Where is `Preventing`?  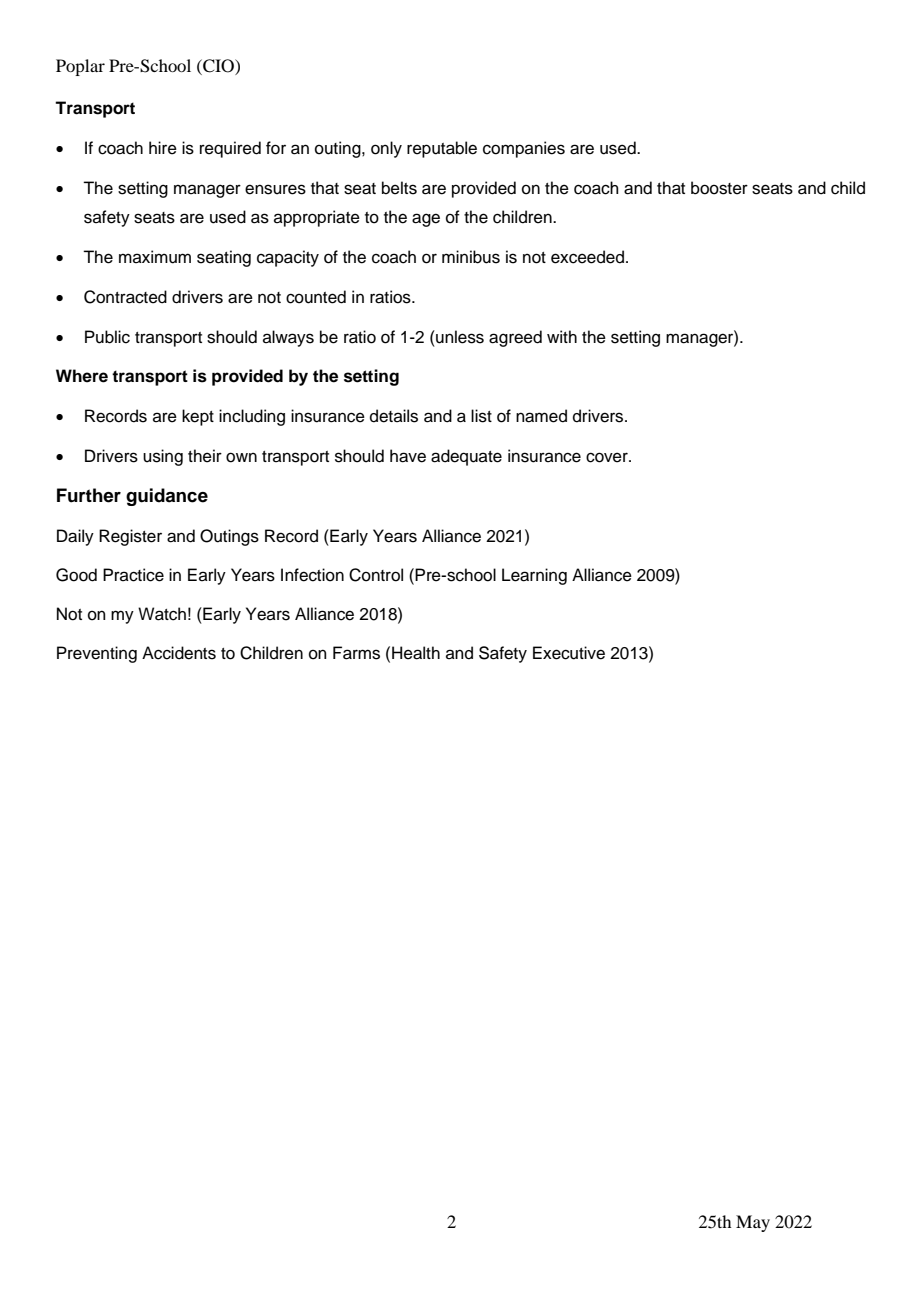 Preventing is located at coordinates (97, 654).
